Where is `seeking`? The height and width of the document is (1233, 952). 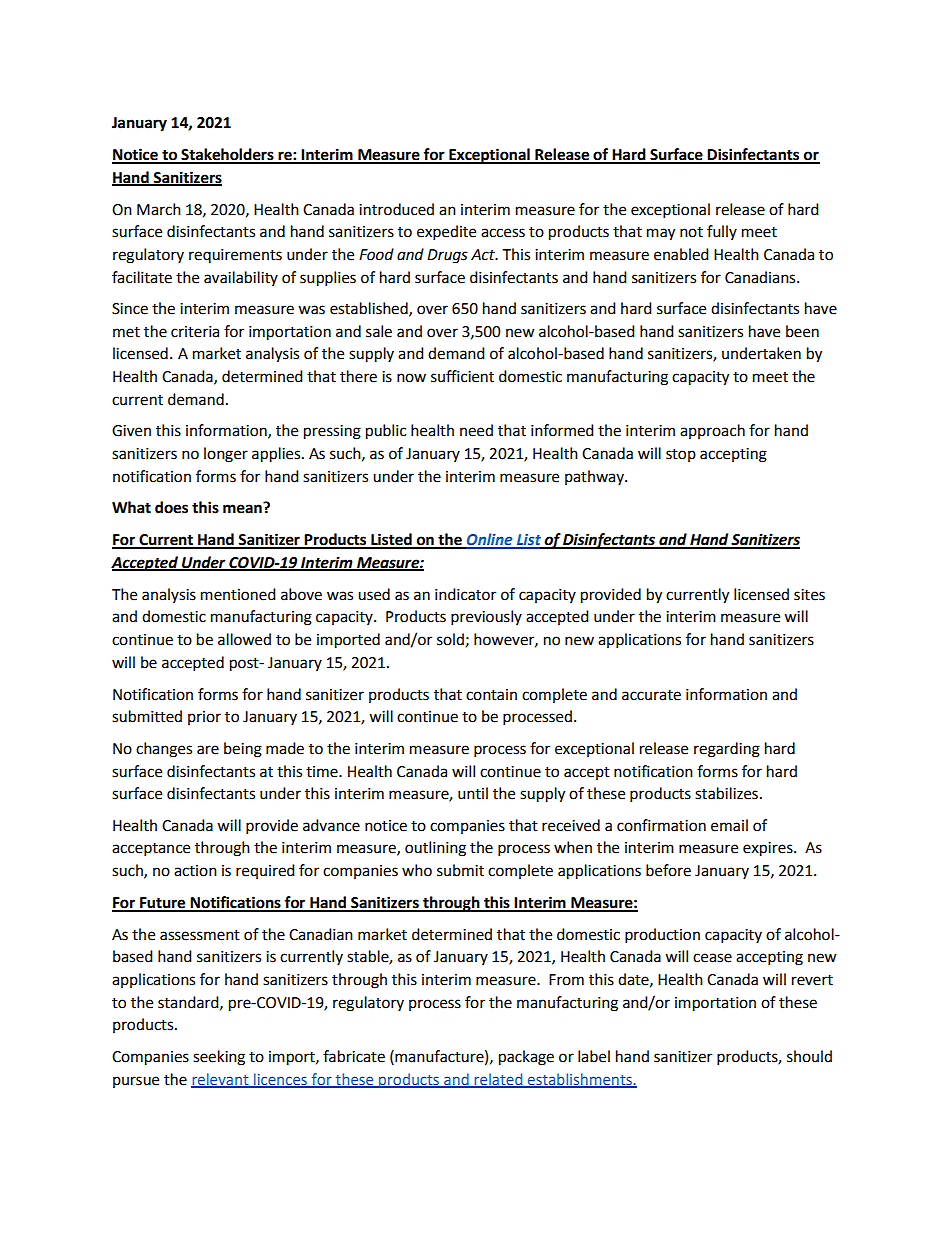
seeking is located at coordinates (219, 1058).
